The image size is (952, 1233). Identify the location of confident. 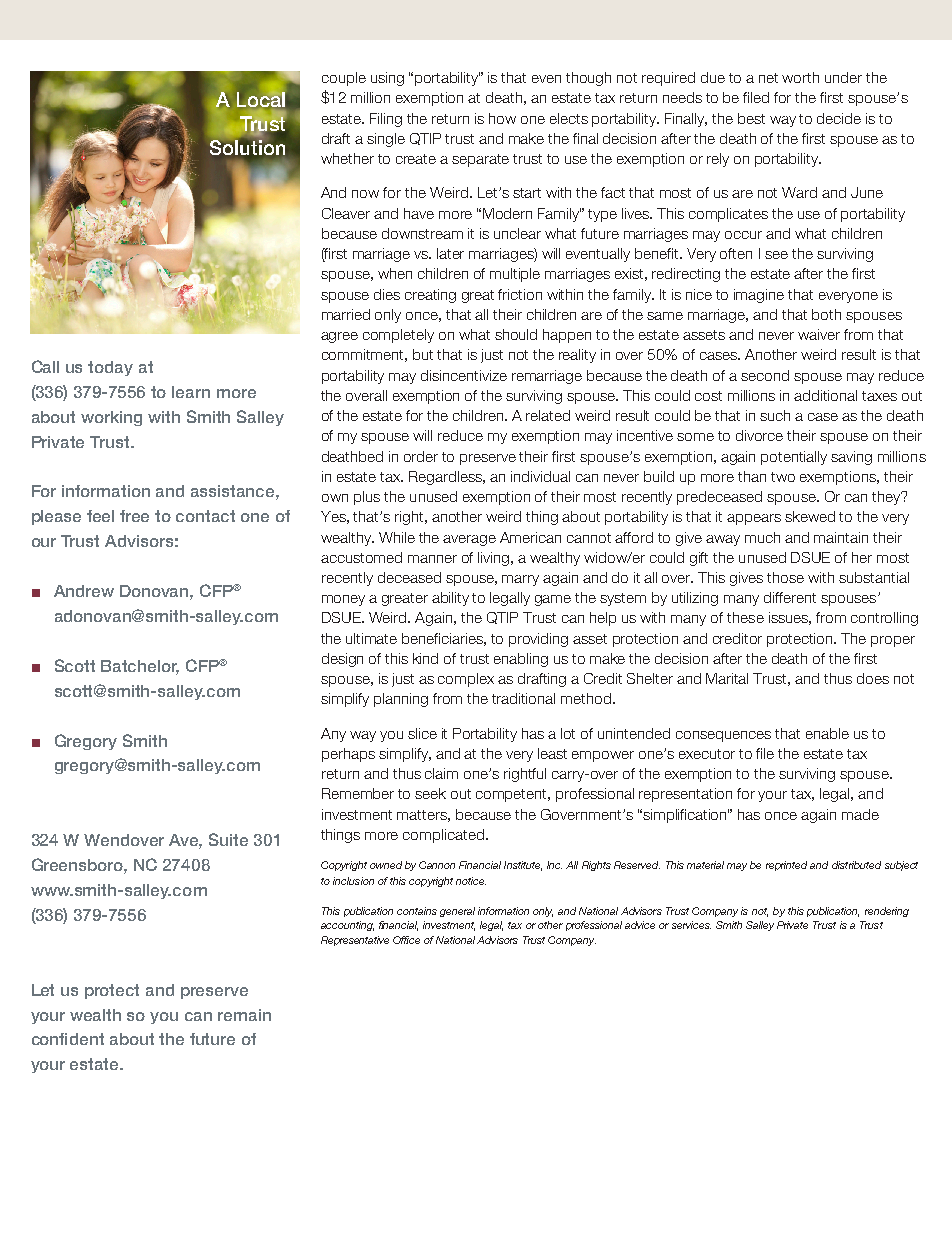
(68, 1039).
